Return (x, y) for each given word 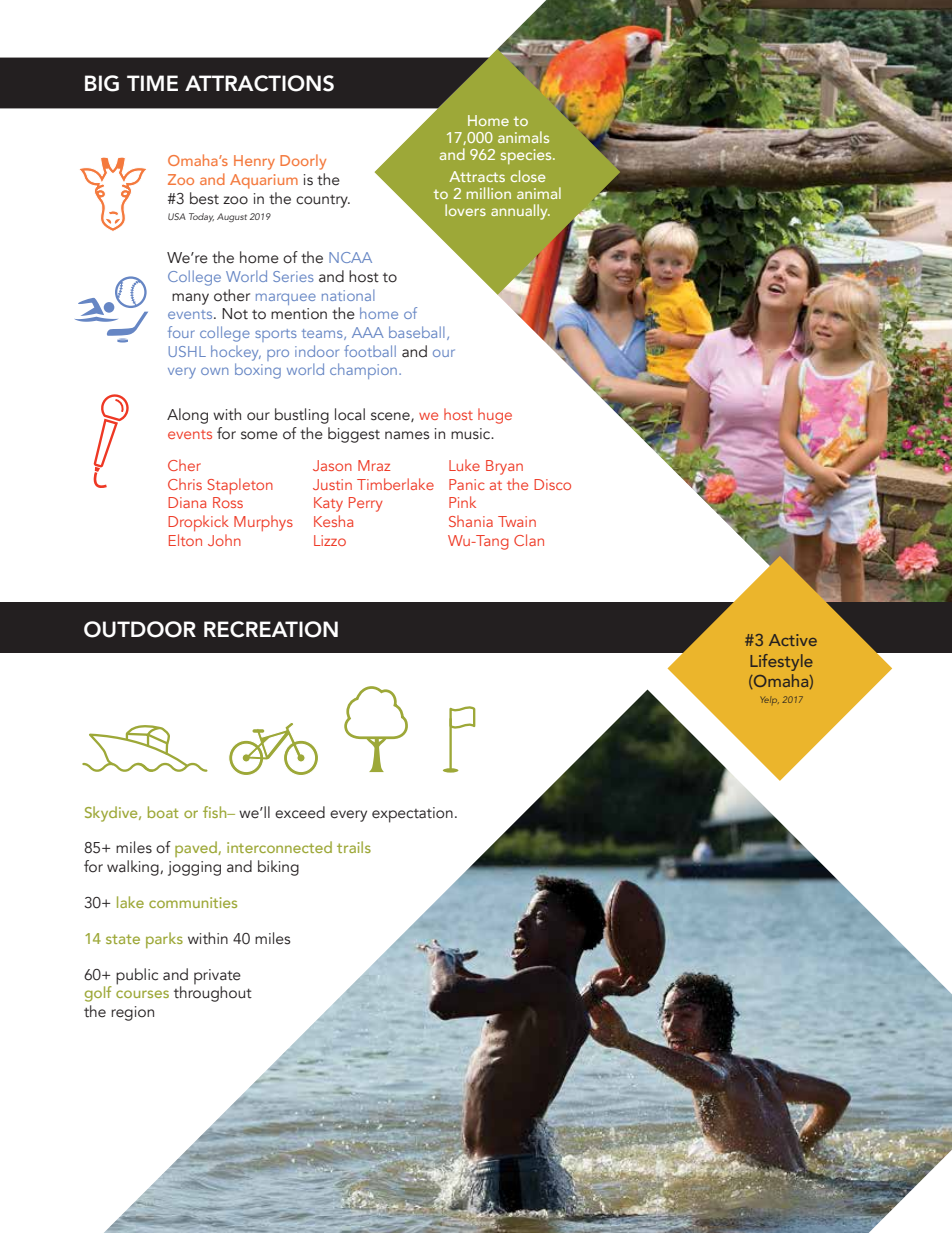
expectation (412, 815)
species (527, 156)
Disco (552, 484)
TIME (152, 83)
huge (495, 416)
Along (187, 416)
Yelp (770, 700)
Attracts (477, 176)
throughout (213, 993)
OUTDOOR (140, 629)
